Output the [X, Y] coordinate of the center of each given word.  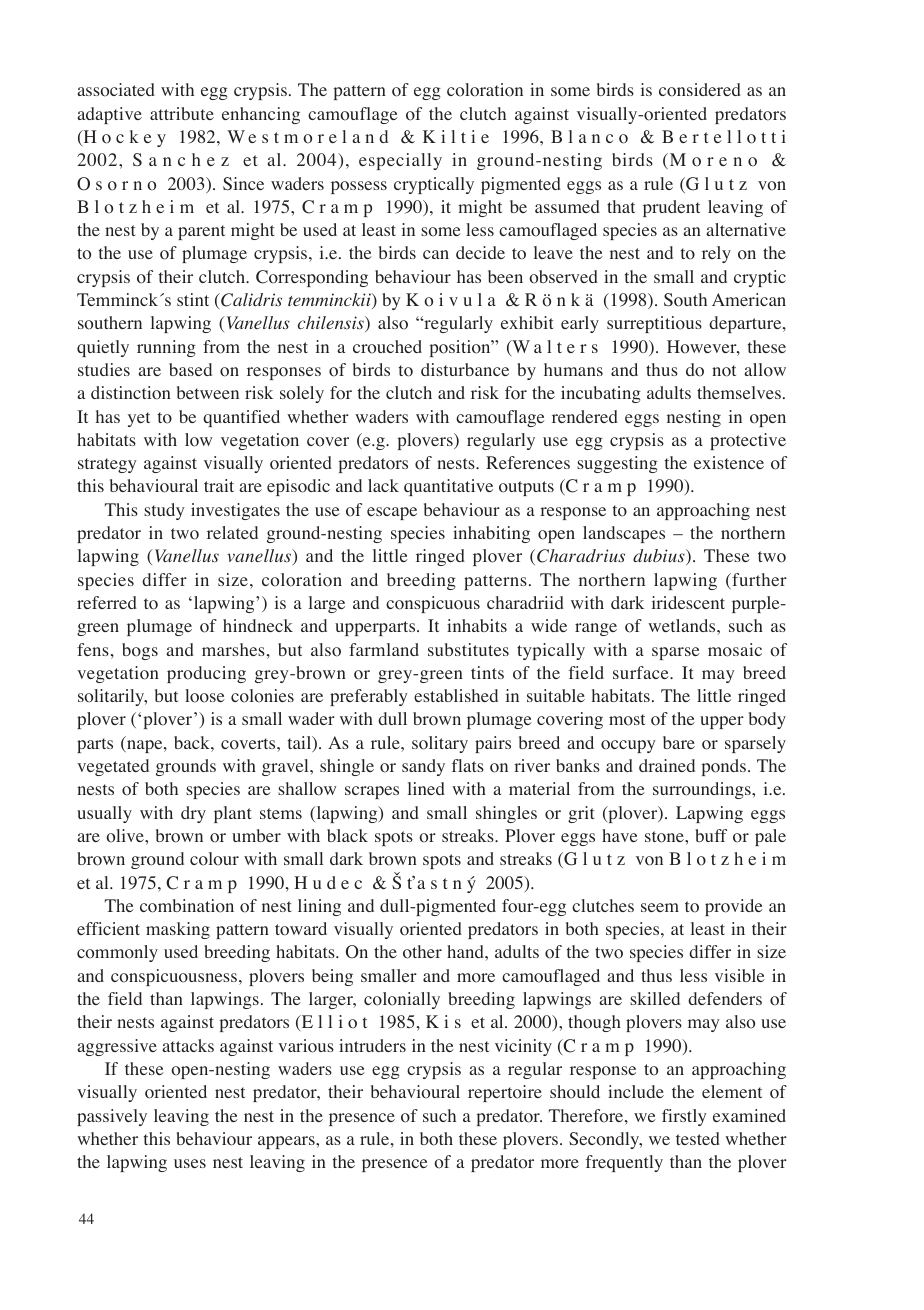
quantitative [448, 487]
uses [190, 1163]
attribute [182, 113]
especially [400, 161]
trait [219, 485]
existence [729, 462]
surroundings [703, 790]
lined [426, 788]
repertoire [505, 1093]
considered [700, 90]
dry [193, 814]
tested [698, 1138]
